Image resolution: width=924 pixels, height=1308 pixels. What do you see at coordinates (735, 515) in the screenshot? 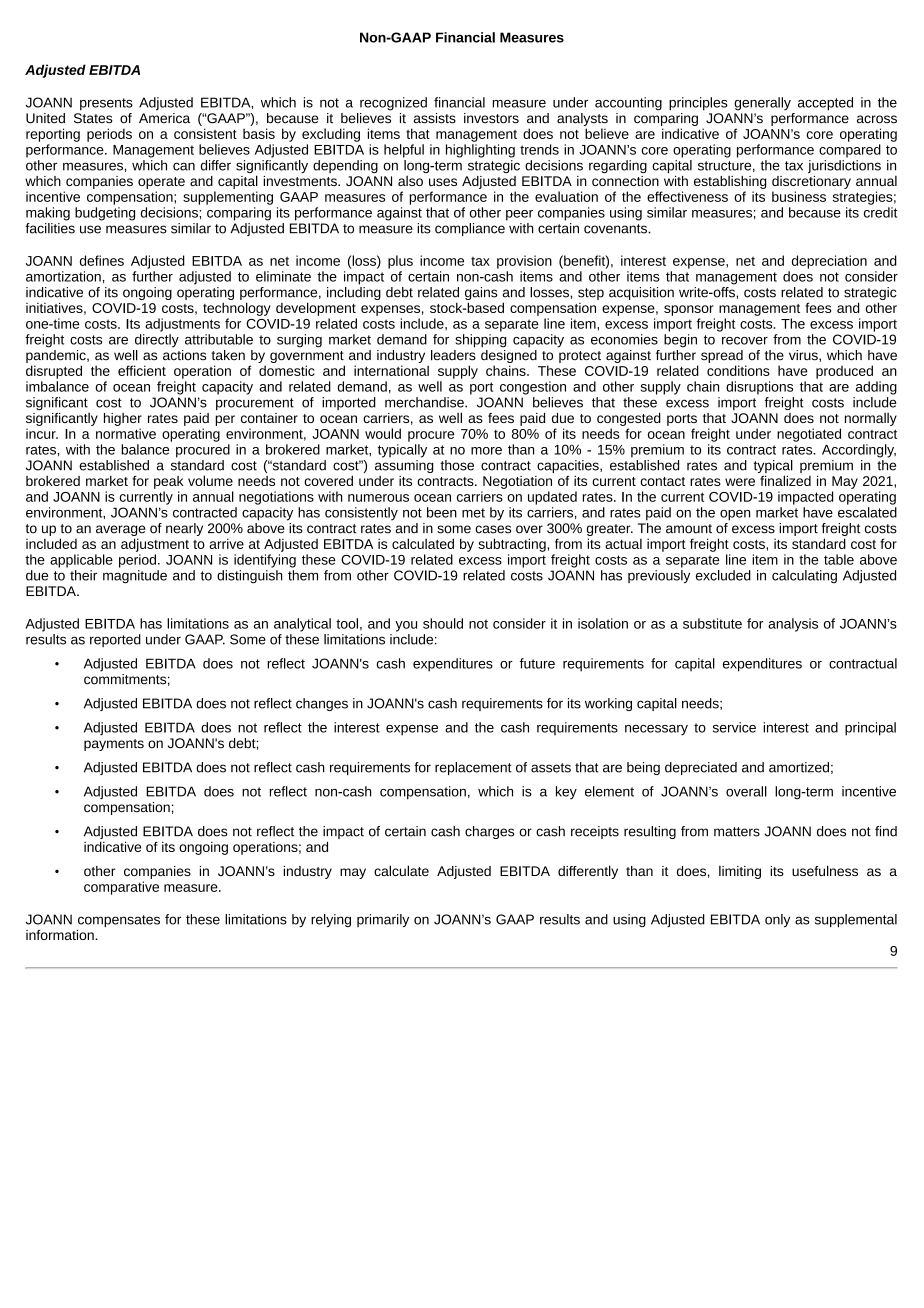
I see `open` at bounding box center [735, 515].
